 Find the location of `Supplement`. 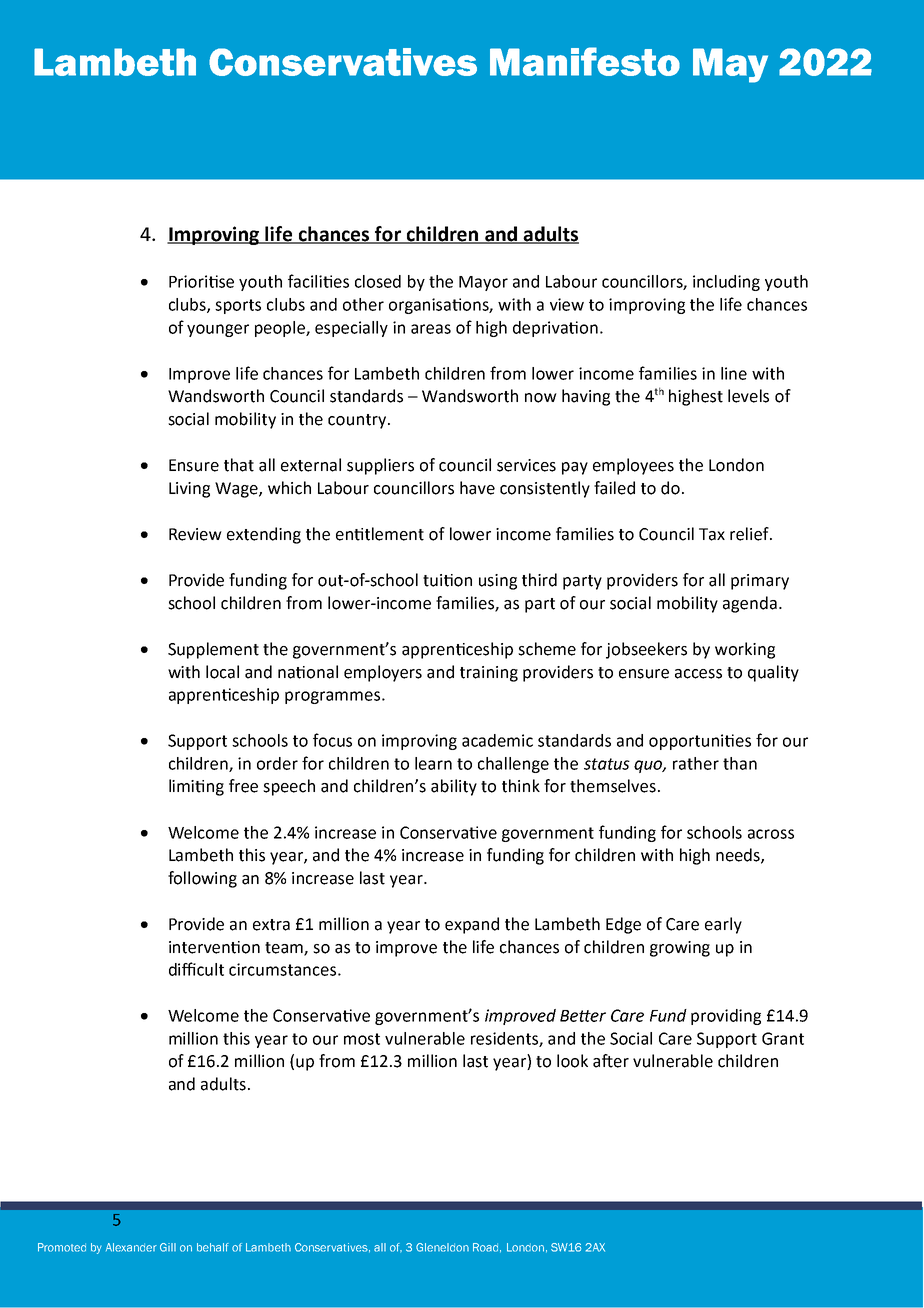

Supplement is located at coordinates (213, 650).
